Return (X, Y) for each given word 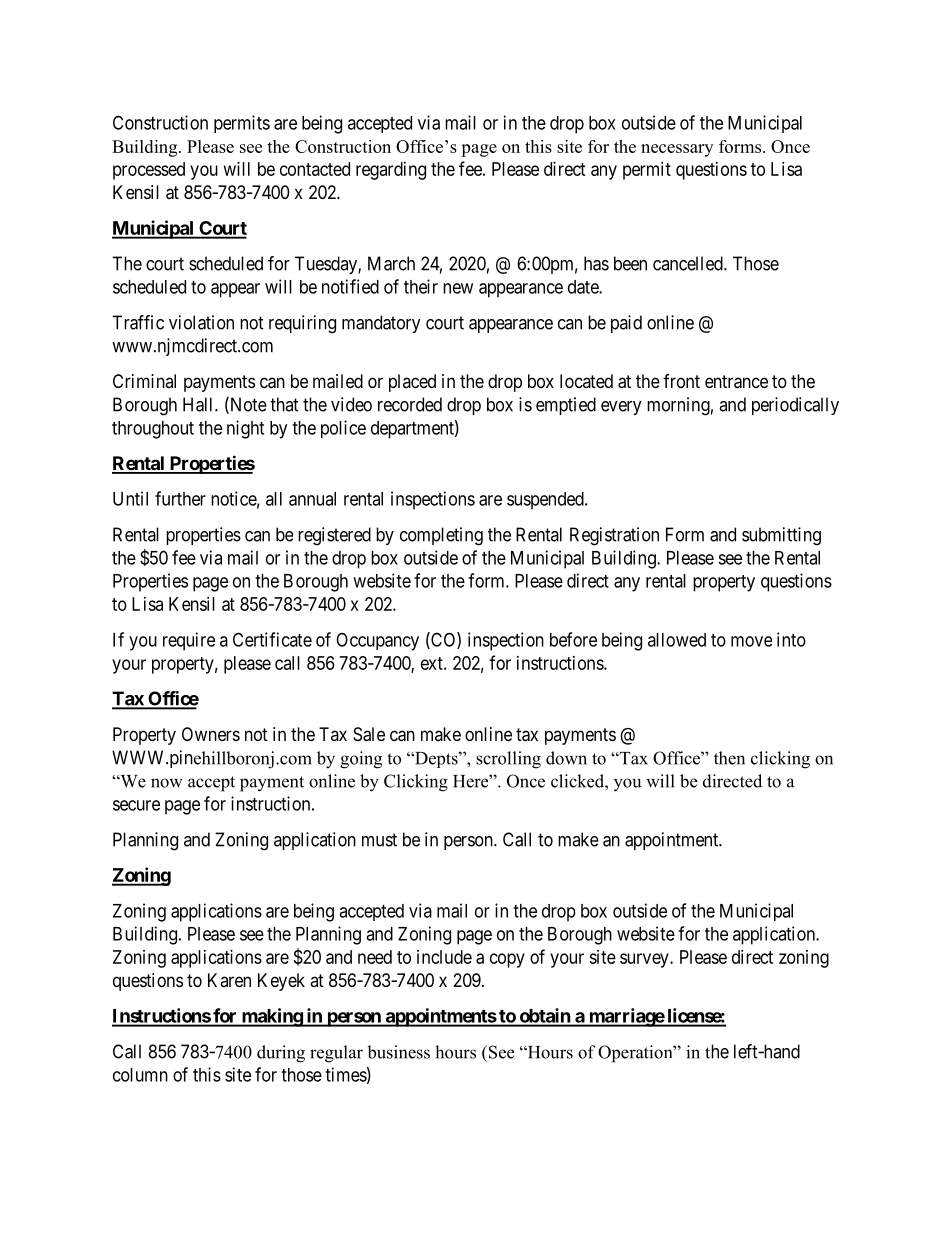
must (379, 840)
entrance (736, 382)
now (167, 783)
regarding (391, 171)
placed (412, 383)
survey (645, 960)
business (398, 1052)
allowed (677, 640)
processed (149, 171)
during (281, 1054)
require (189, 641)
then (729, 758)
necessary (677, 150)
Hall (199, 404)
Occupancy (377, 642)
